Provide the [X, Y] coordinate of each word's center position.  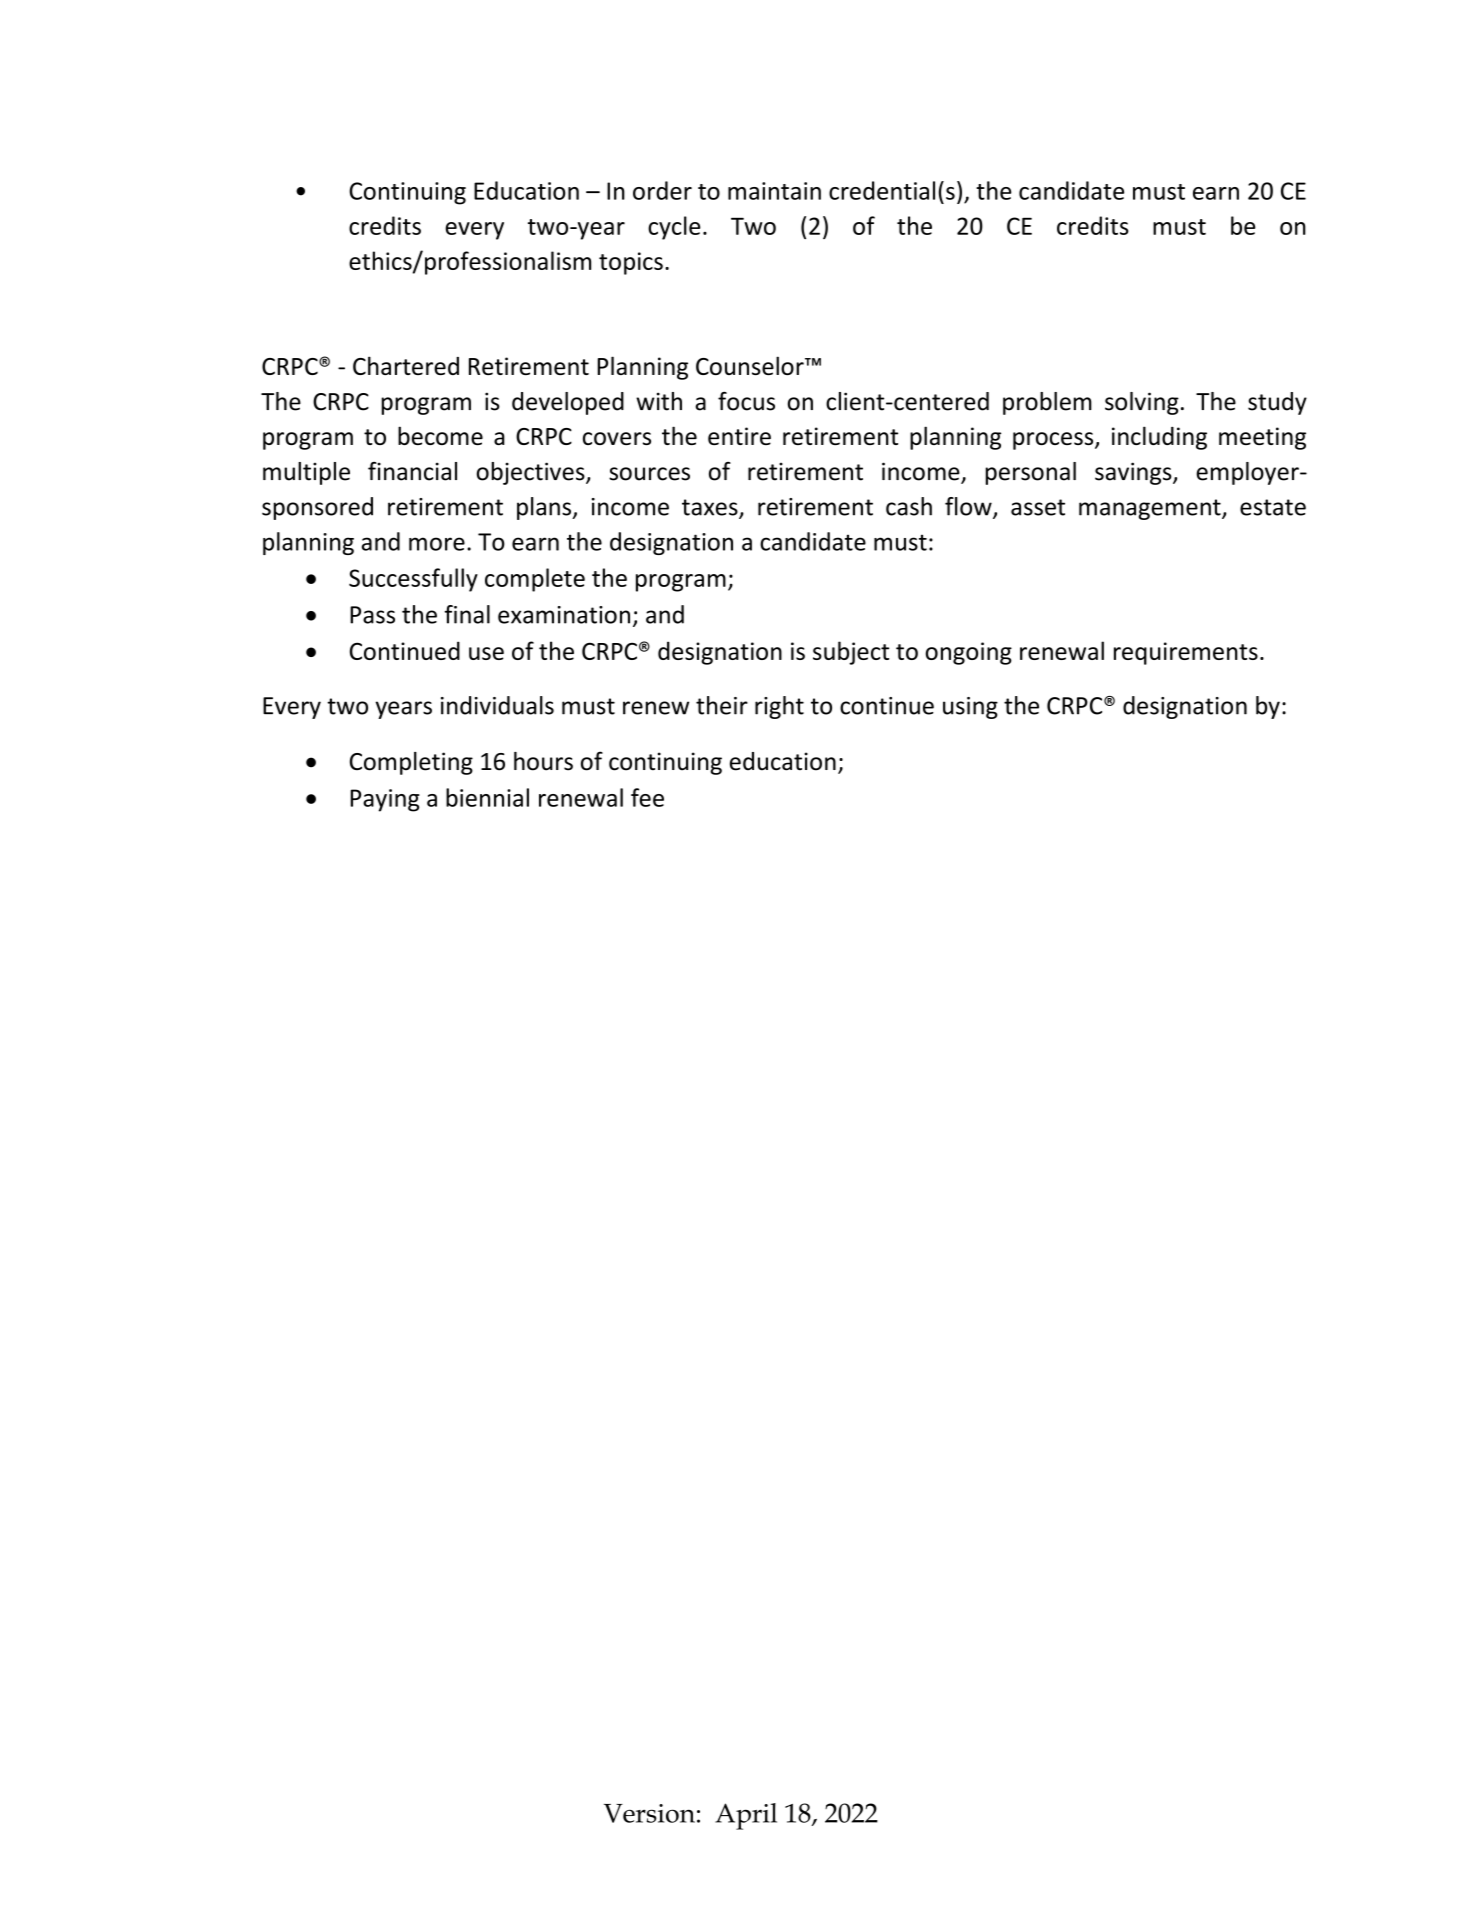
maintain [774, 191]
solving [1142, 403]
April [746, 1816]
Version [649, 1813]
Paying [385, 800]
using [970, 708]
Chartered [406, 365]
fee [647, 797]
